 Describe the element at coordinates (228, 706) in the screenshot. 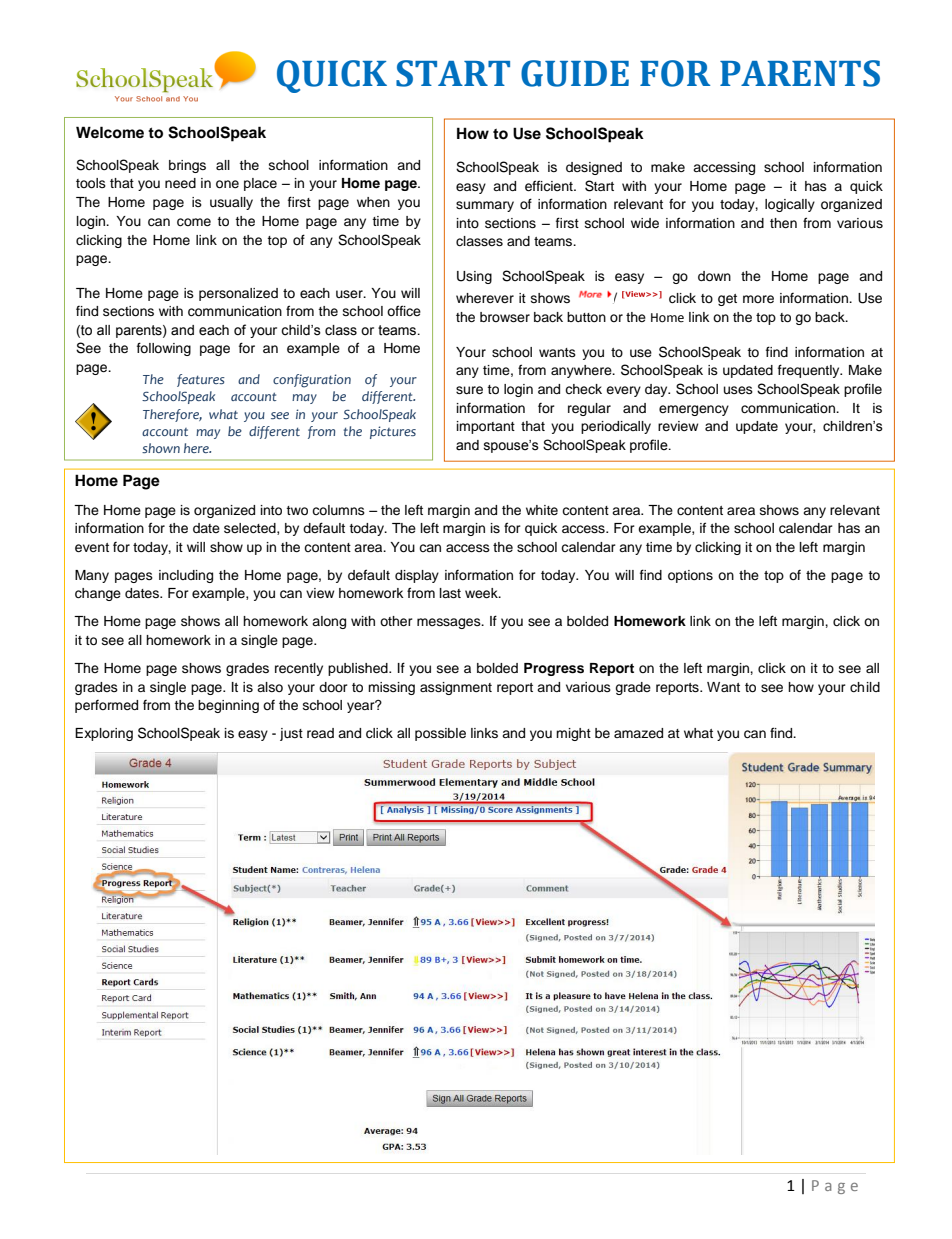

I see `beginning` at that location.
